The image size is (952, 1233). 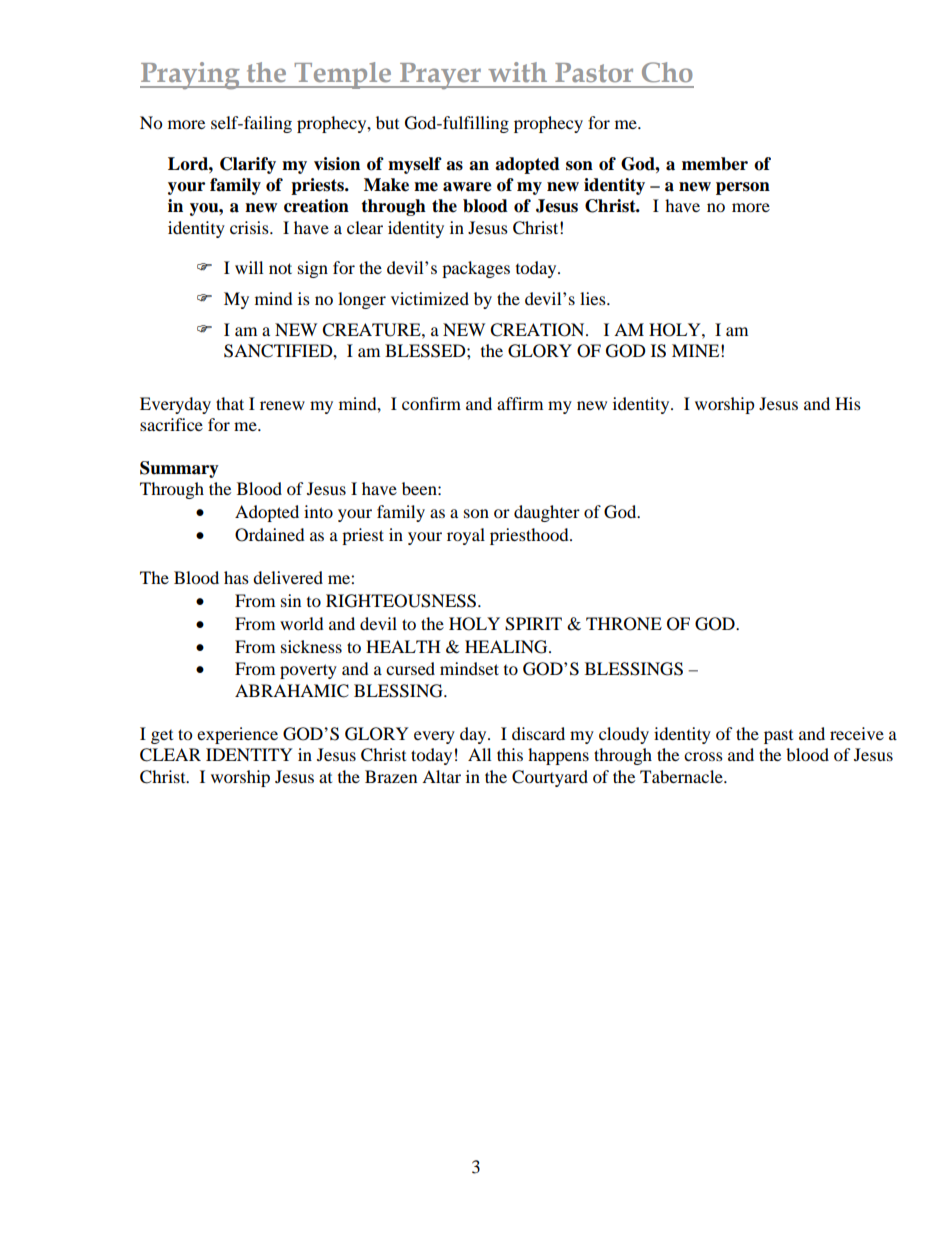 I want to click on Cho, so click(x=667, y=72).
